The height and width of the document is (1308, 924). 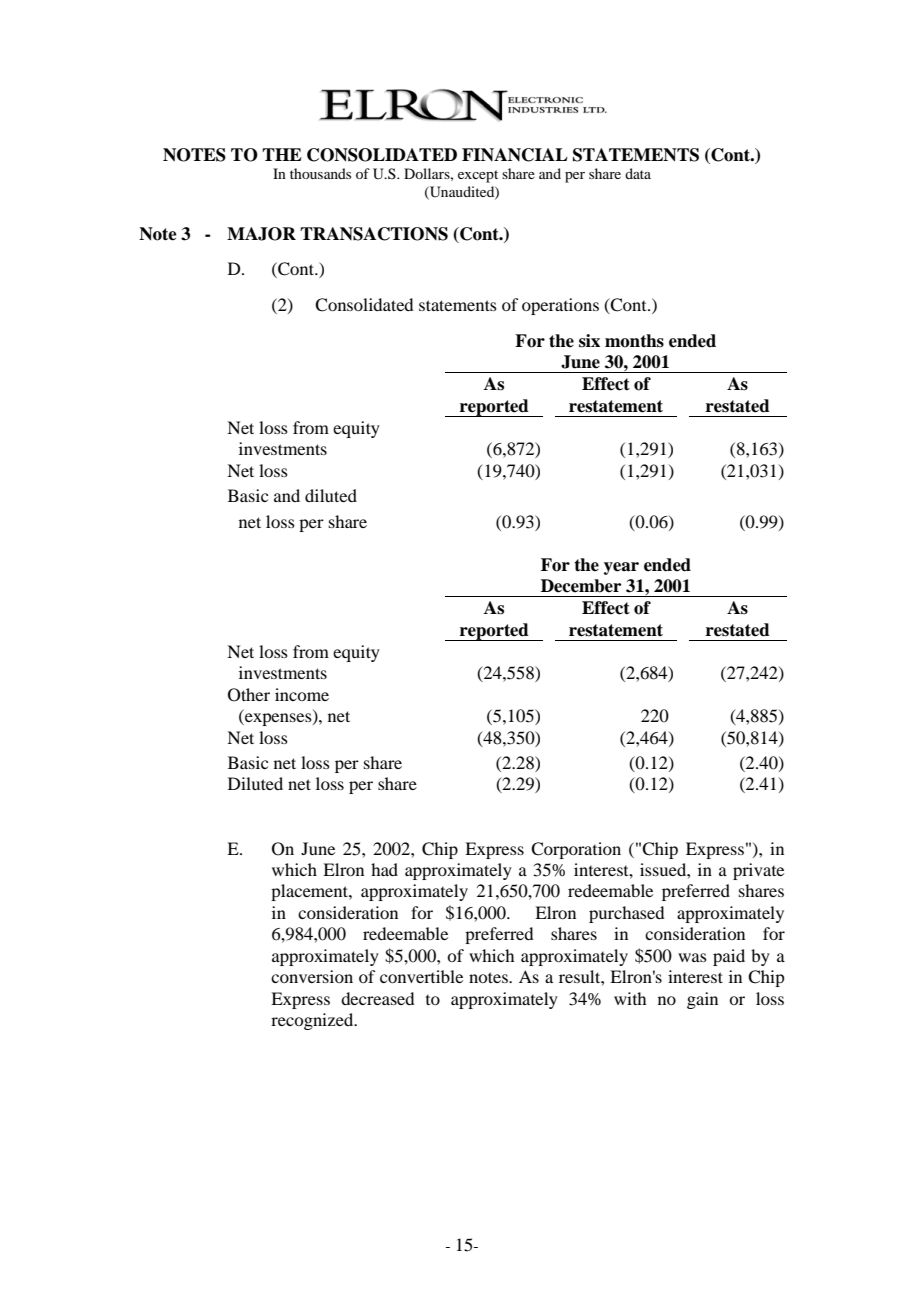 I want to click on thousands, so click(x=320, y=173).
